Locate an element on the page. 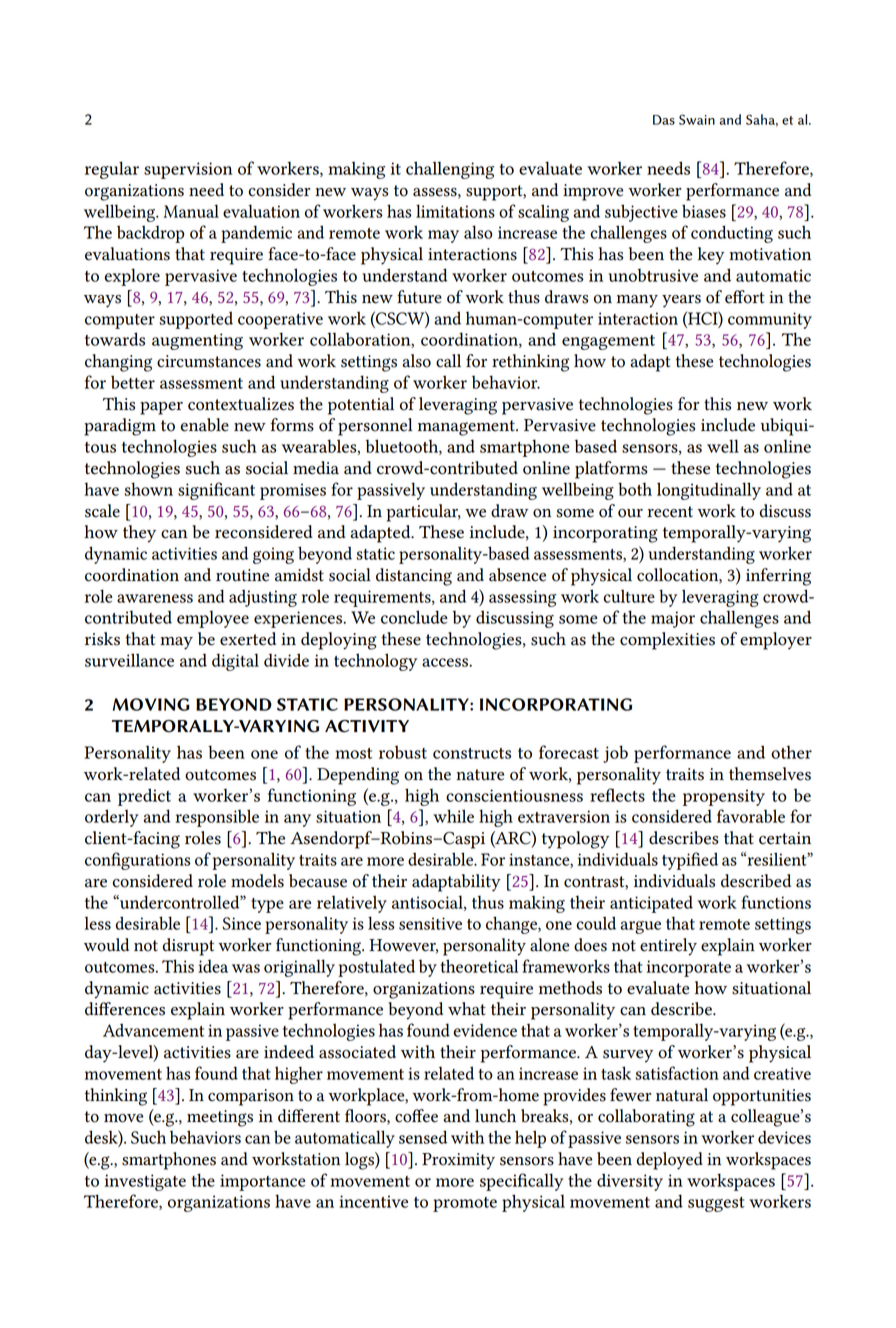 The width and height of the image is (896, 1328). longitudinally is located at coordinates (709, 491).
